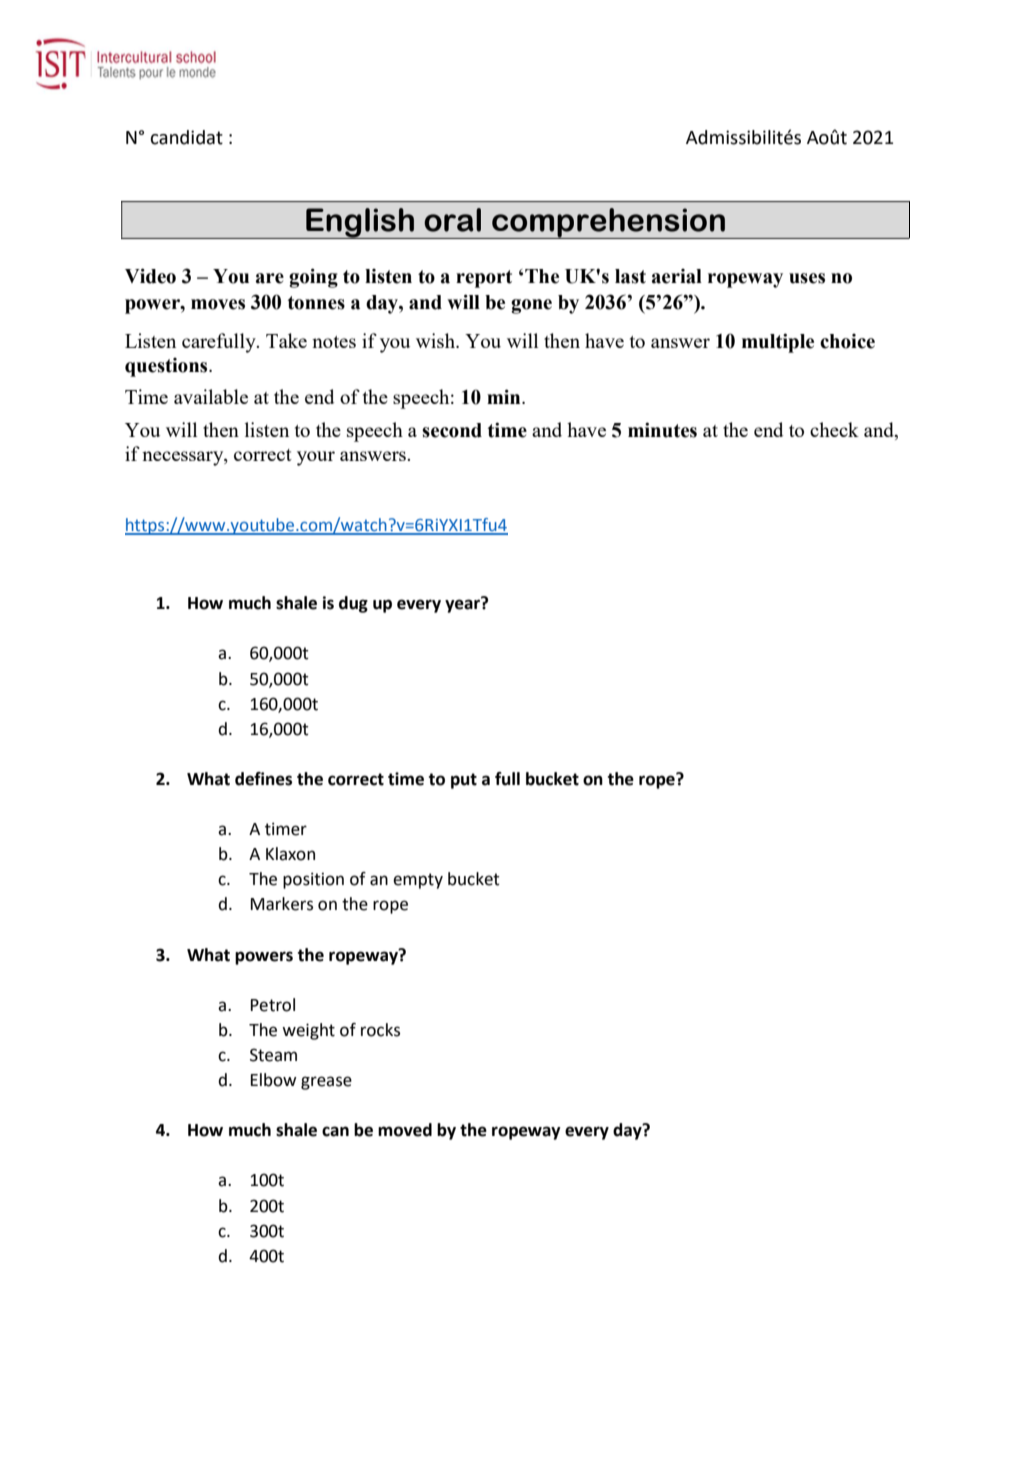 The image size is (1031, 1458). What do you see at coordinates (218, 304) in the page?
I see `moves` at bounding box center [218, 304].
